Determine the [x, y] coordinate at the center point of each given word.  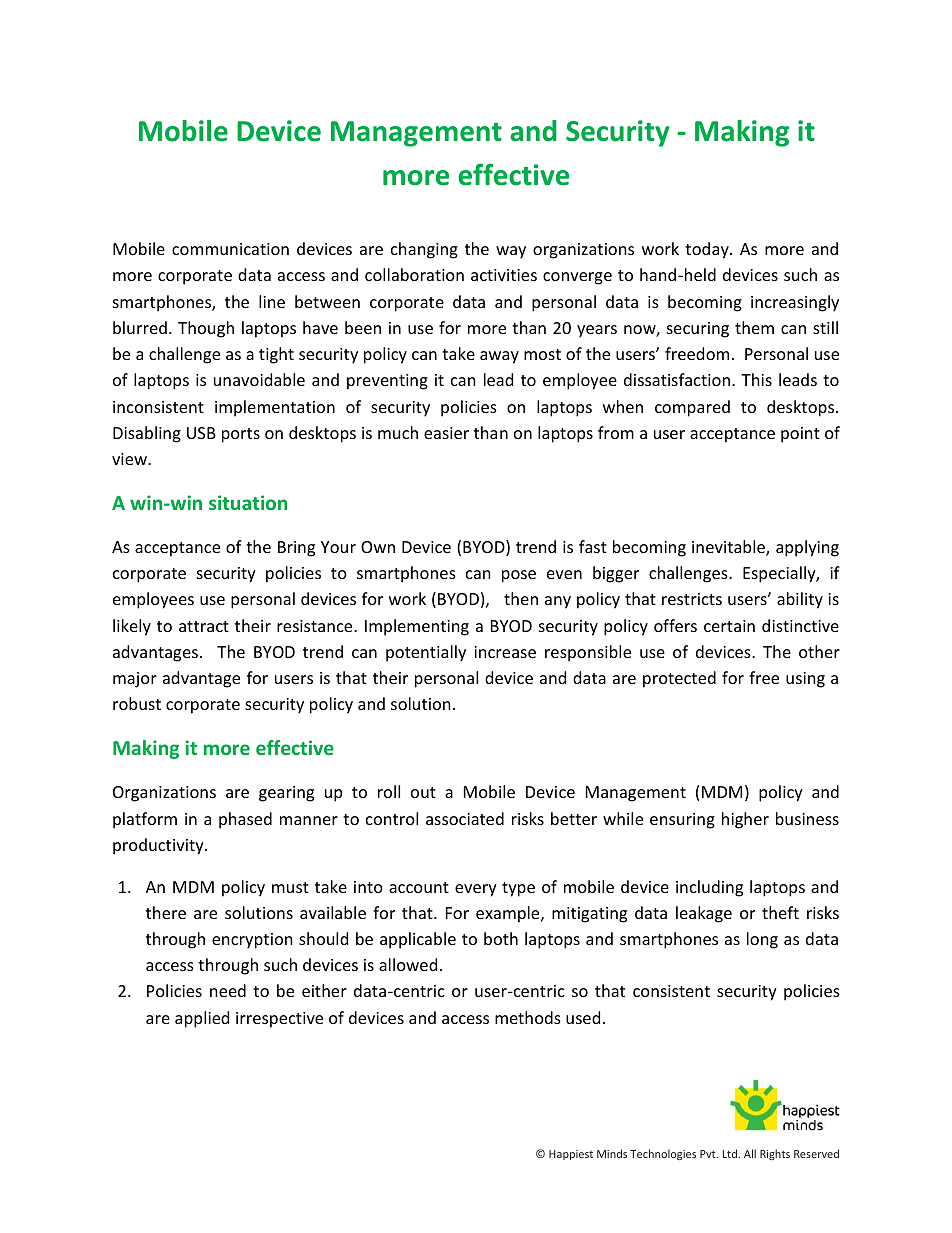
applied [202, 1019]
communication [230, 249]
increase [505, 652]
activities [504, 275]
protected [679, 679]
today [708, 250]
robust [137, 703]
